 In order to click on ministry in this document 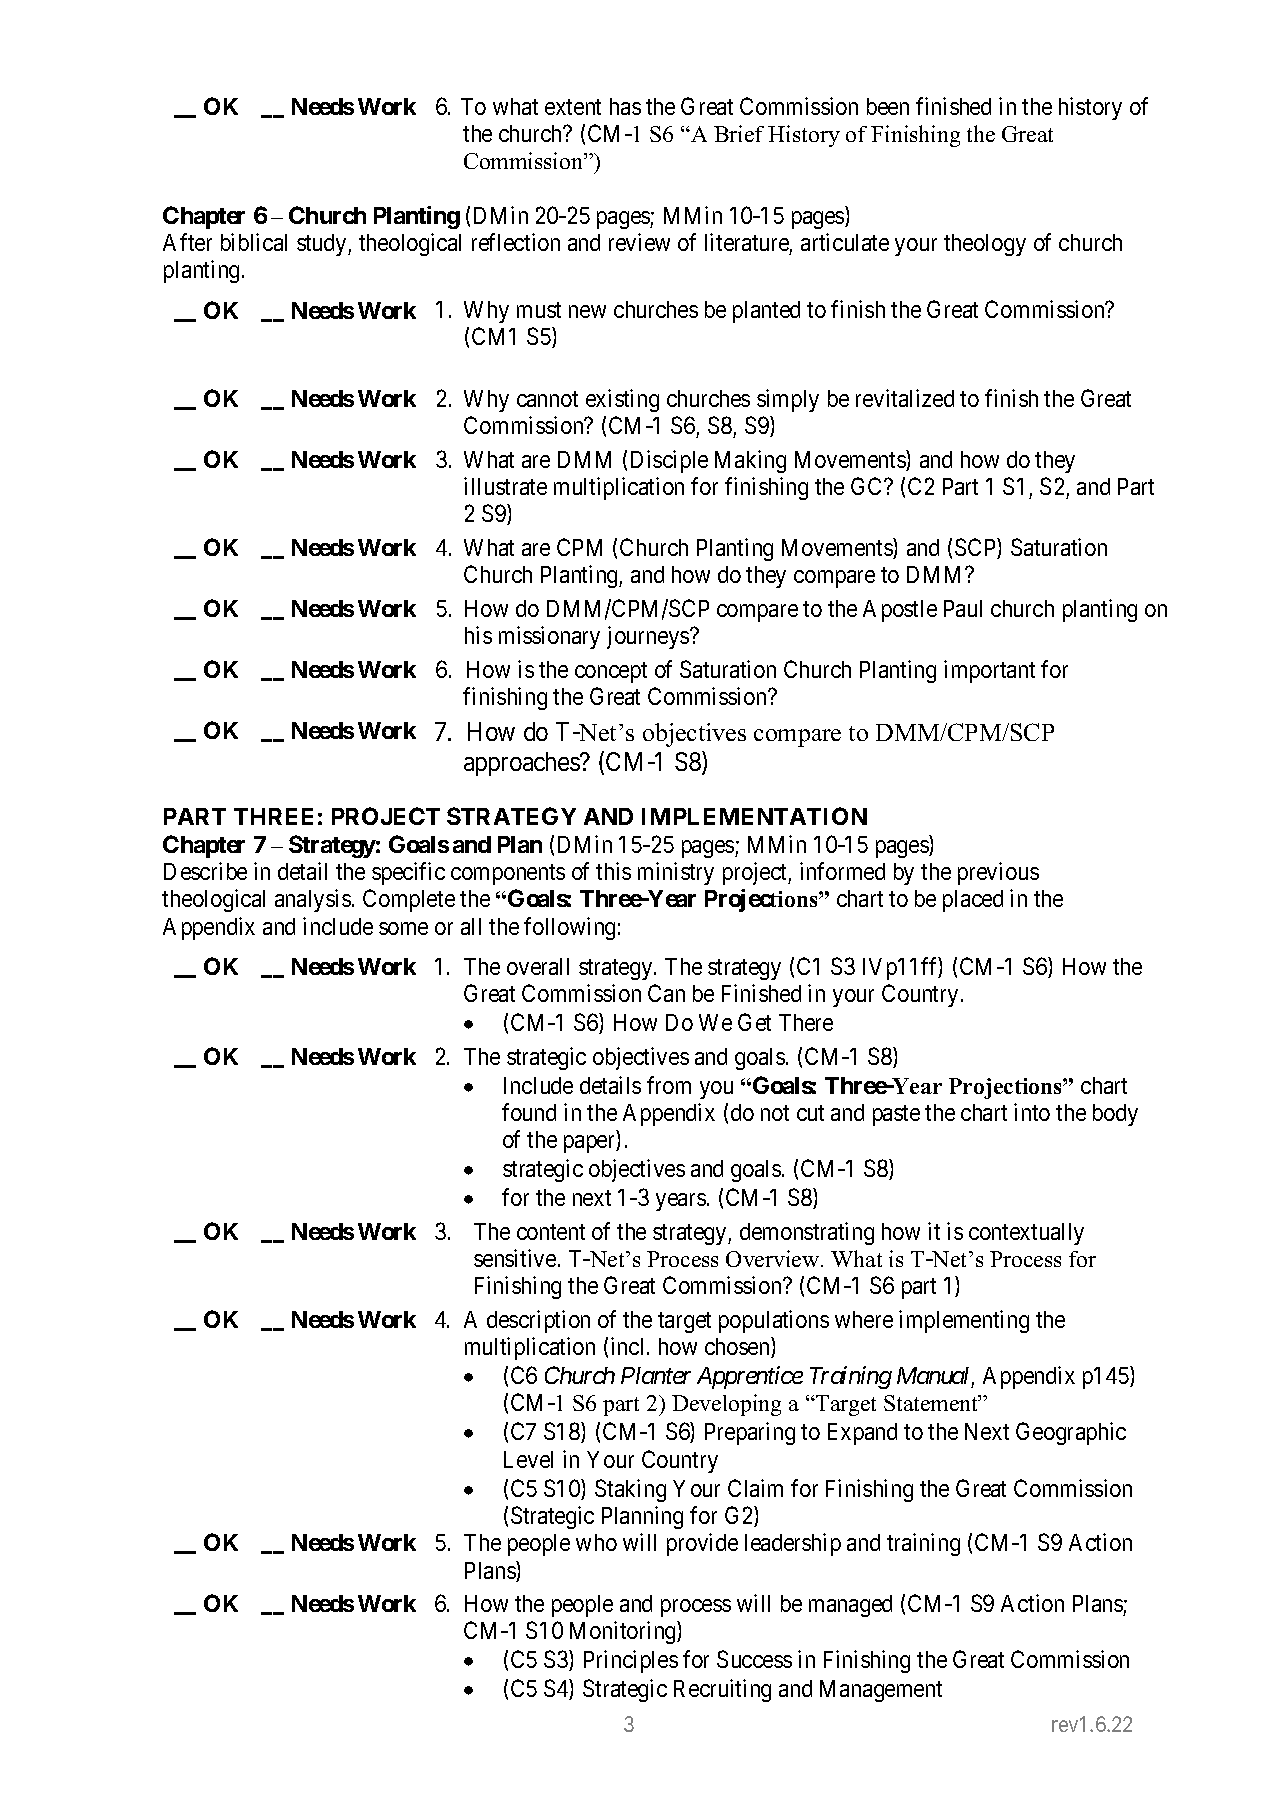, I will do `click(676, 873)`.
